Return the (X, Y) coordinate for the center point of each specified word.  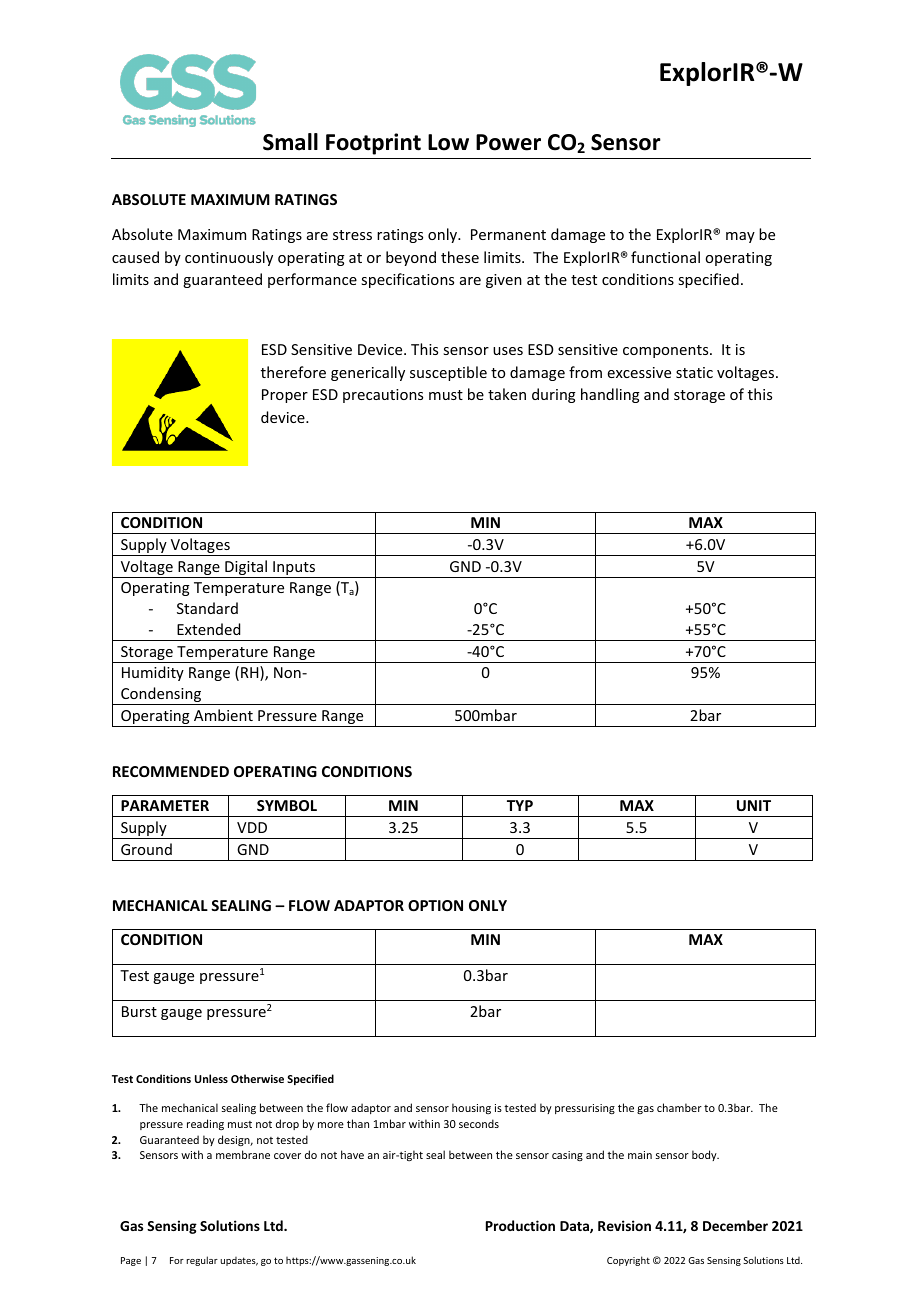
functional (665, 257)
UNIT (754, 805)
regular (202, 1261)
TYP (520, 805)
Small (290, 142)
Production (520, 1225)
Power (508, 142)
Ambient (223, 715)
